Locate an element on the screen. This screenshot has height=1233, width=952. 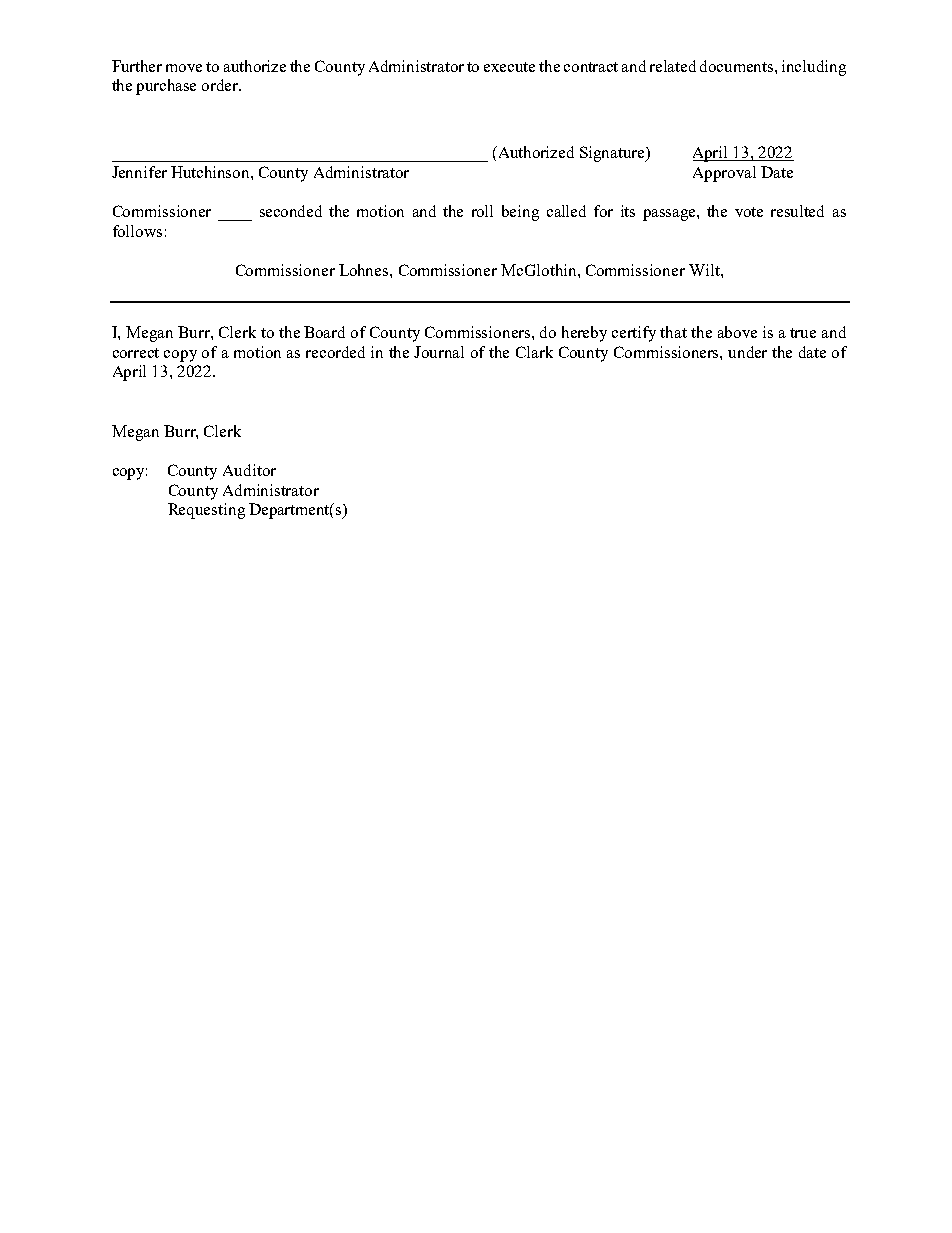
Requesting is located at coordinates (206, 511).
